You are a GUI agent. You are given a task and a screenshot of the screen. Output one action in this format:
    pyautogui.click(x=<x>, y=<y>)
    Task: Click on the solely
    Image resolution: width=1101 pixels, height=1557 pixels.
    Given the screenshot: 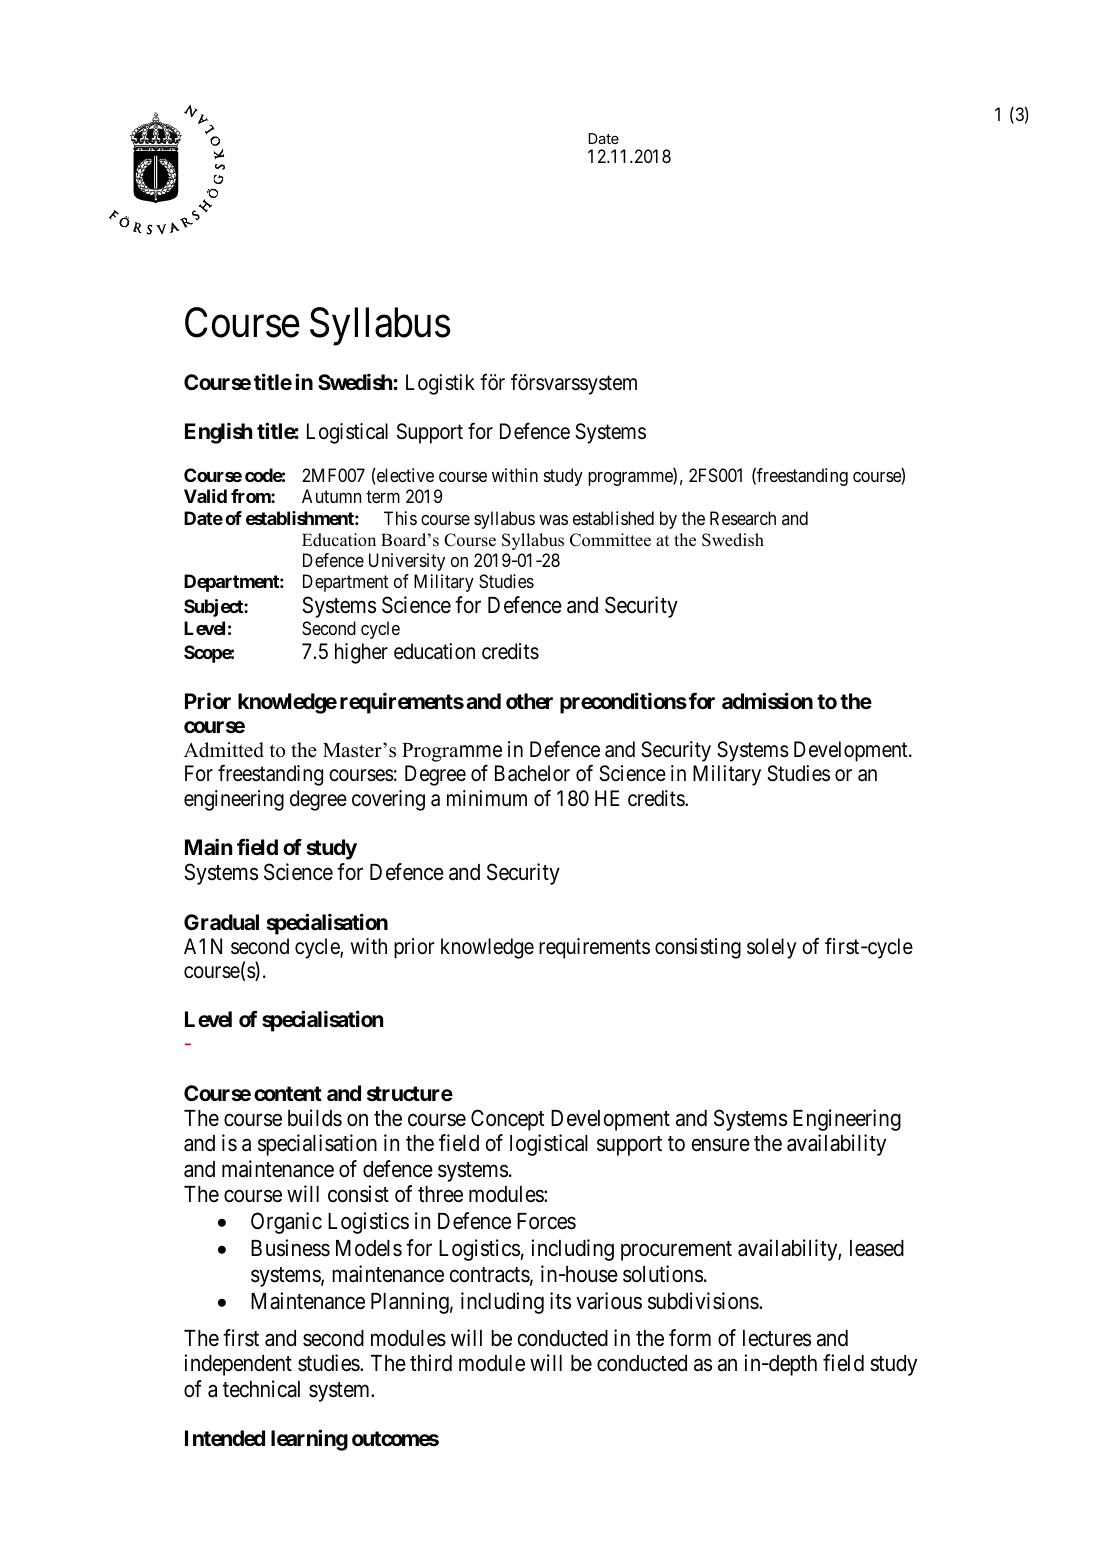 What is the action you would take?
    pyautogui.click(x=771, y=948)
